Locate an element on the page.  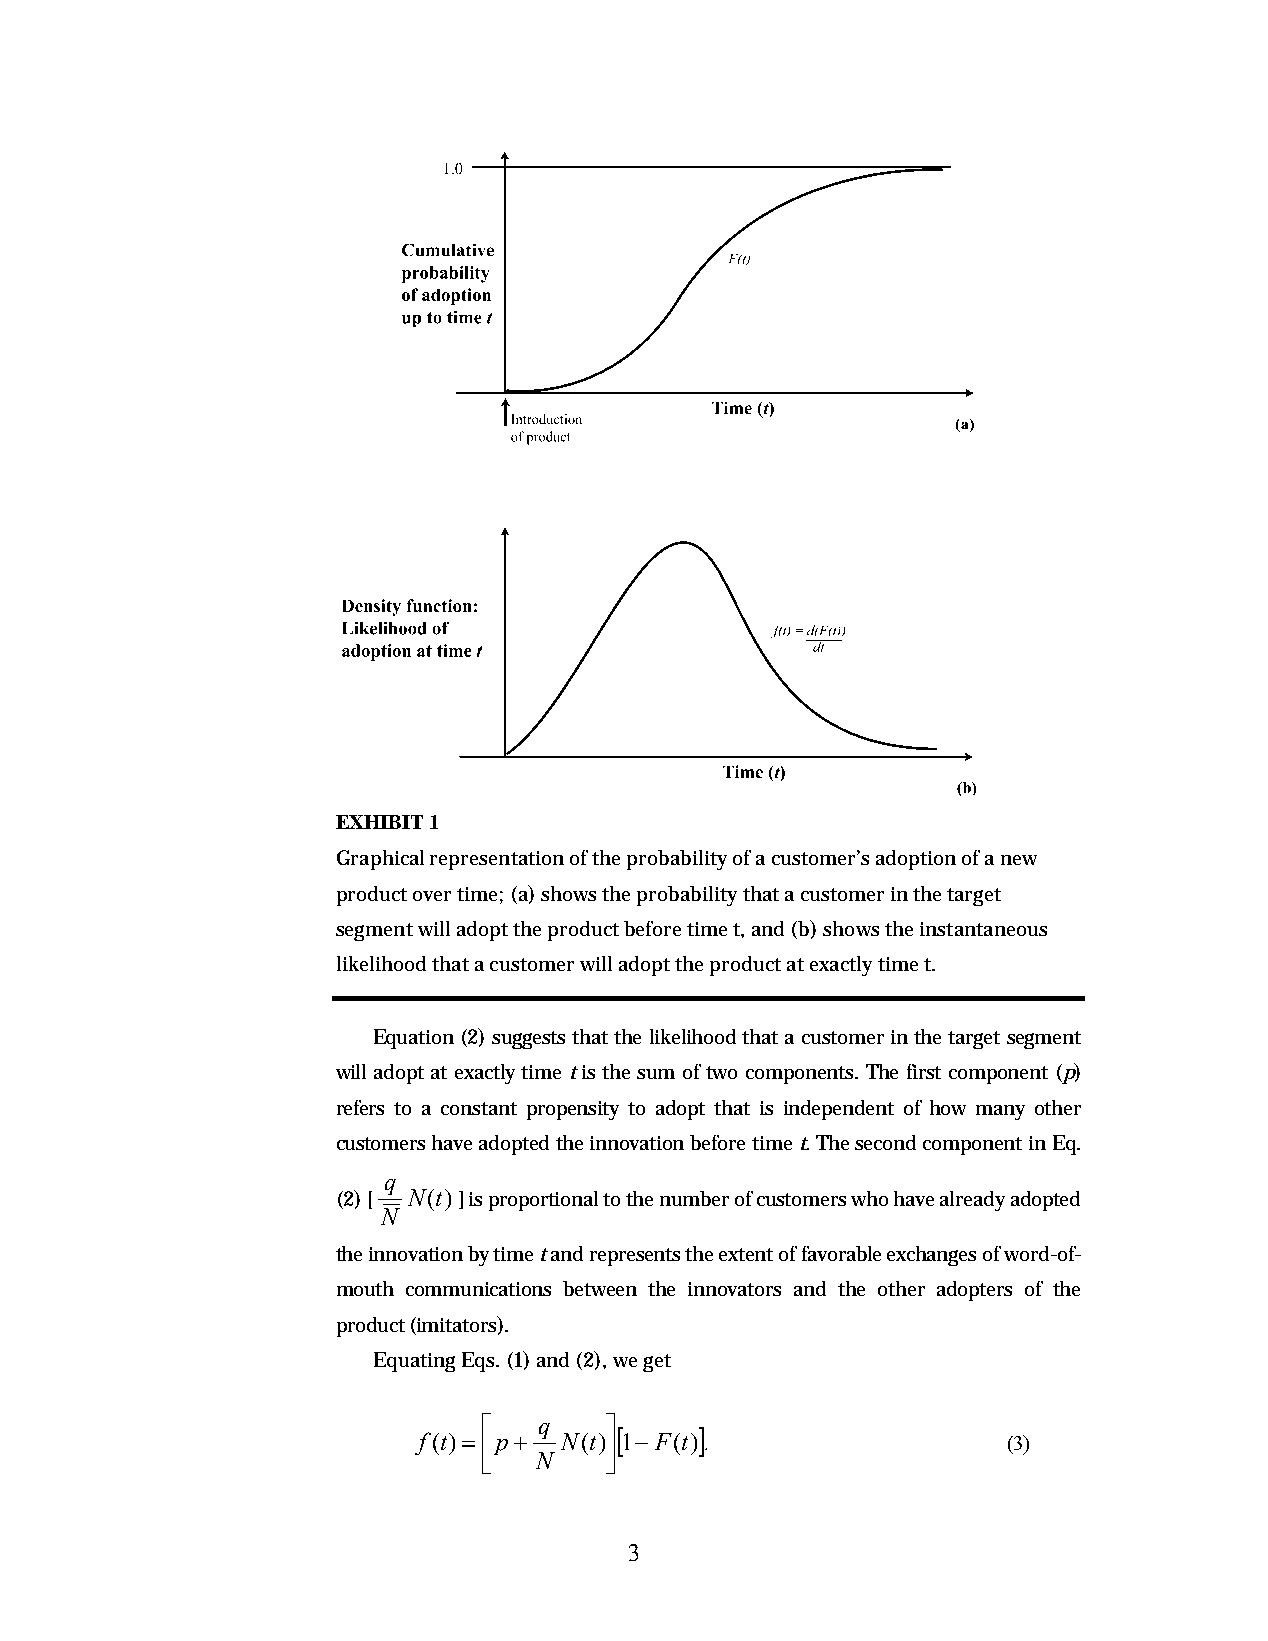
first is located at coordinates (924, 1071).
